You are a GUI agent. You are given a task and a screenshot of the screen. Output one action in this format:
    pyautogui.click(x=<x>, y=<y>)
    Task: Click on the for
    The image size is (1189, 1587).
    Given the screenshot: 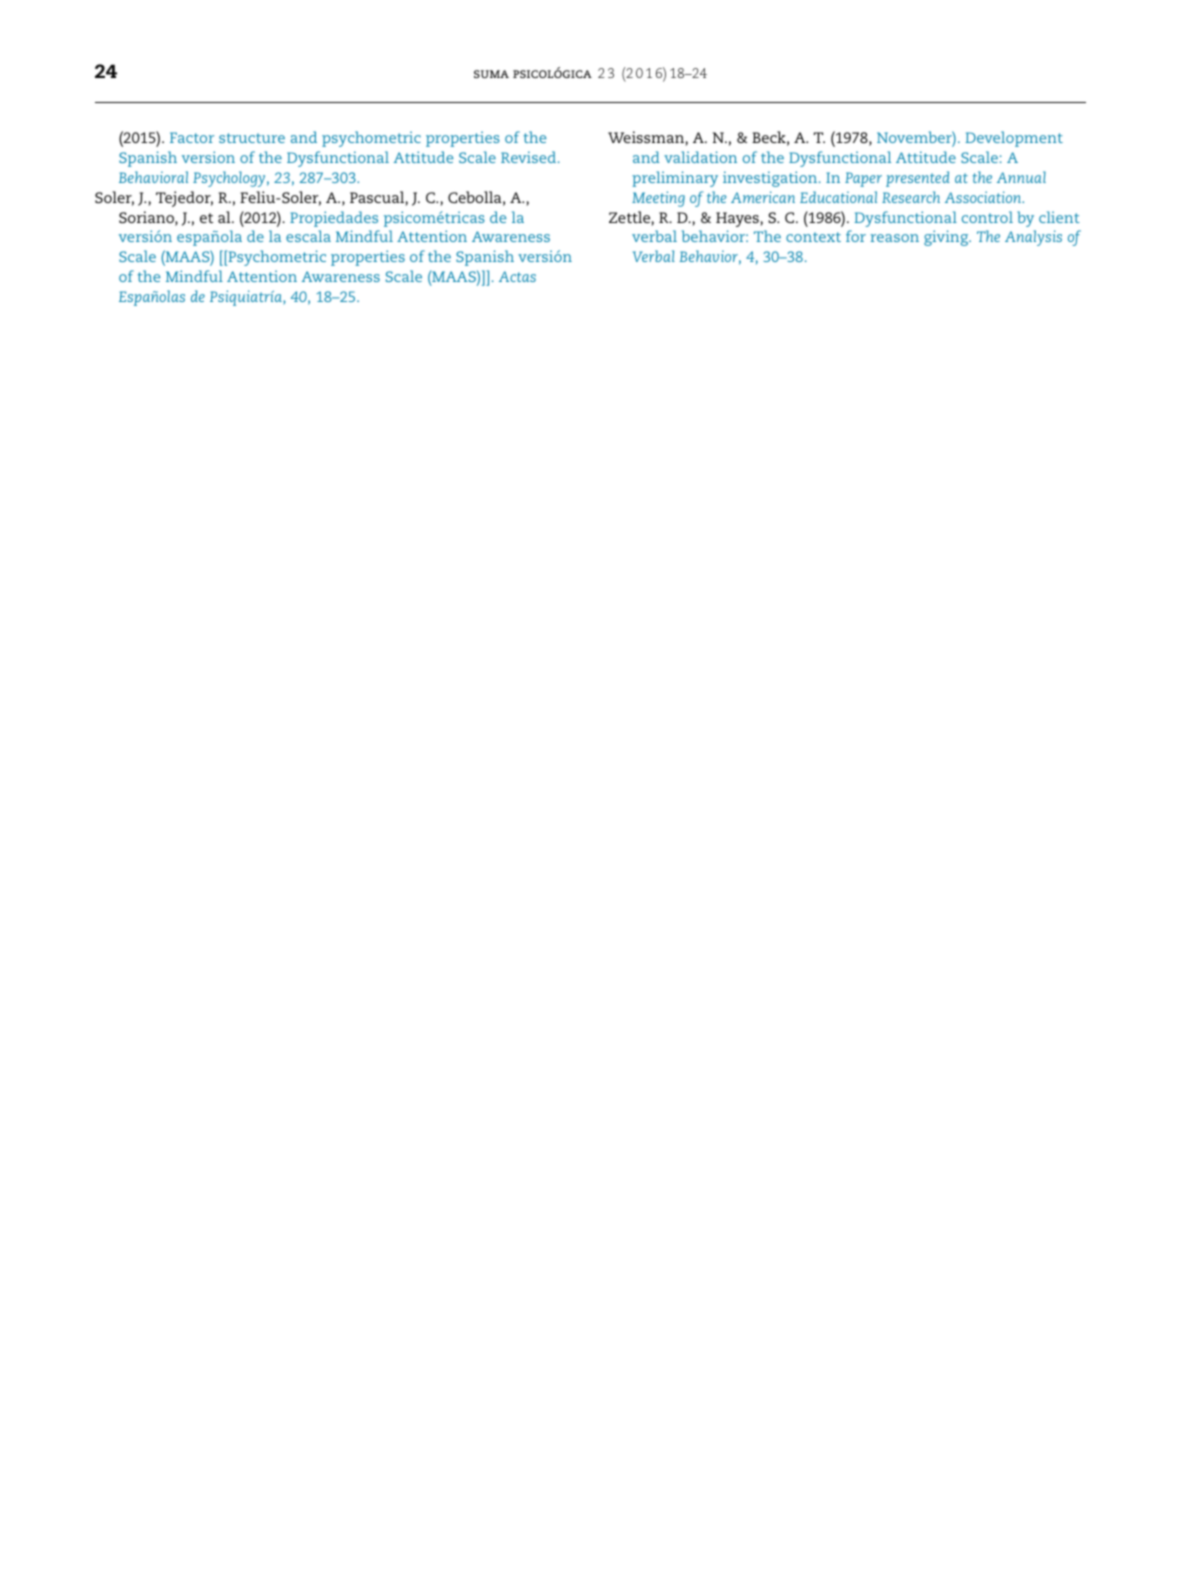 What is the action you would take?
    pyautogui.click(x=856, y=236)
